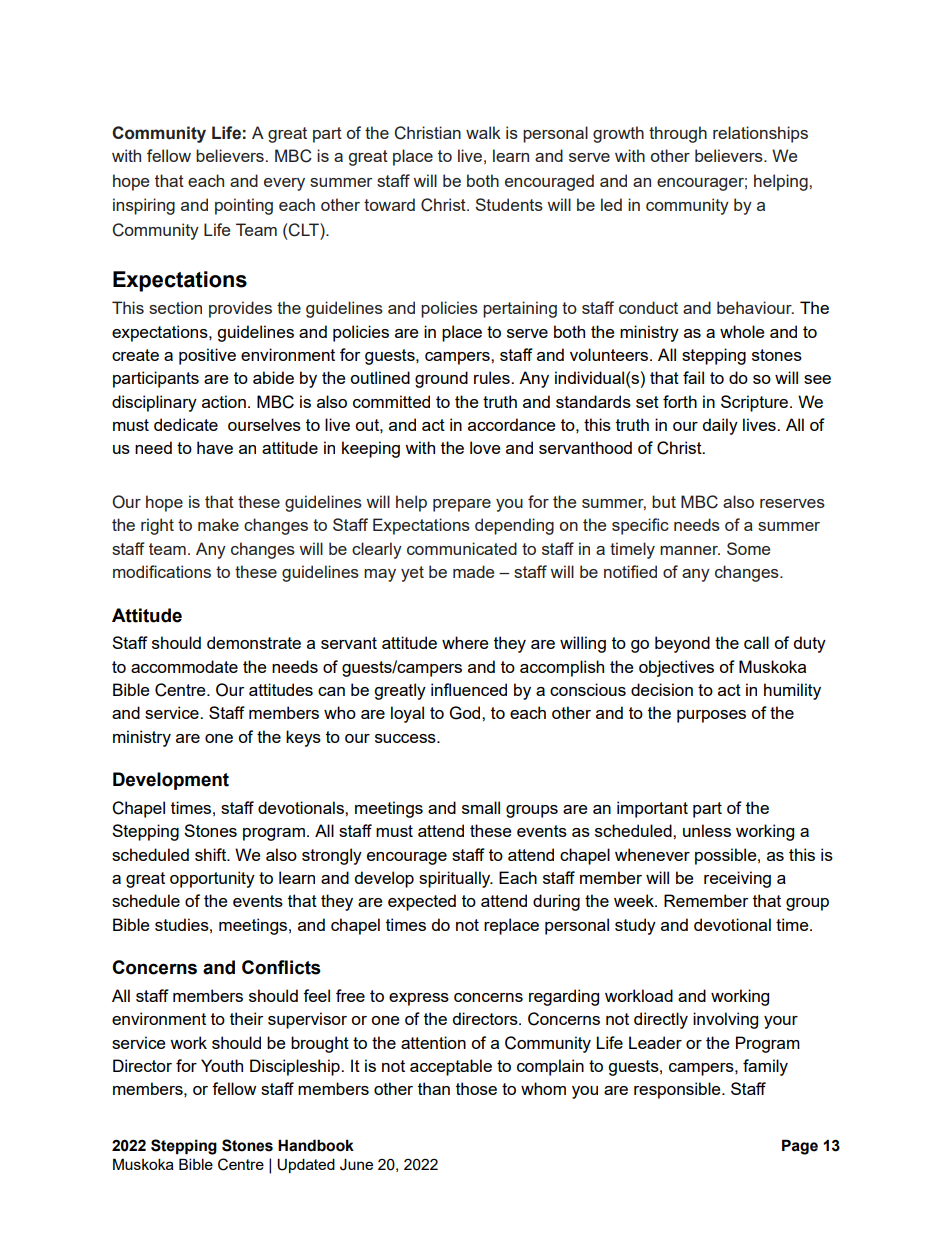 This page has height=1233, width=952. I want to click on demonstrate, so click(254, 642).
